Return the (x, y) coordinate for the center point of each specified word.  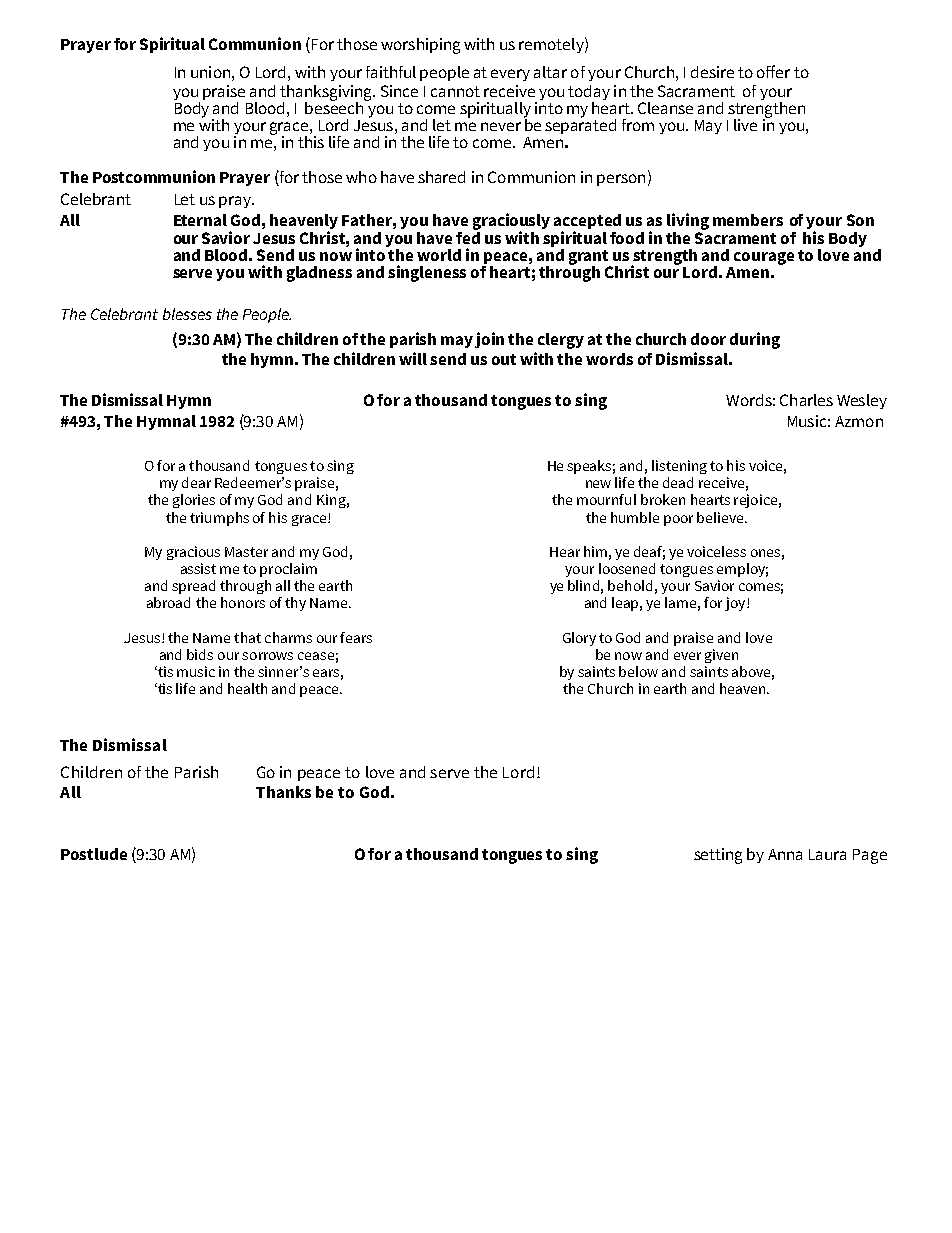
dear (196, 482)
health (247, 688)
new (598, 484)
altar (550, 72)
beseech (335, 106)
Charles (806, 400)
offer (773, 71)
